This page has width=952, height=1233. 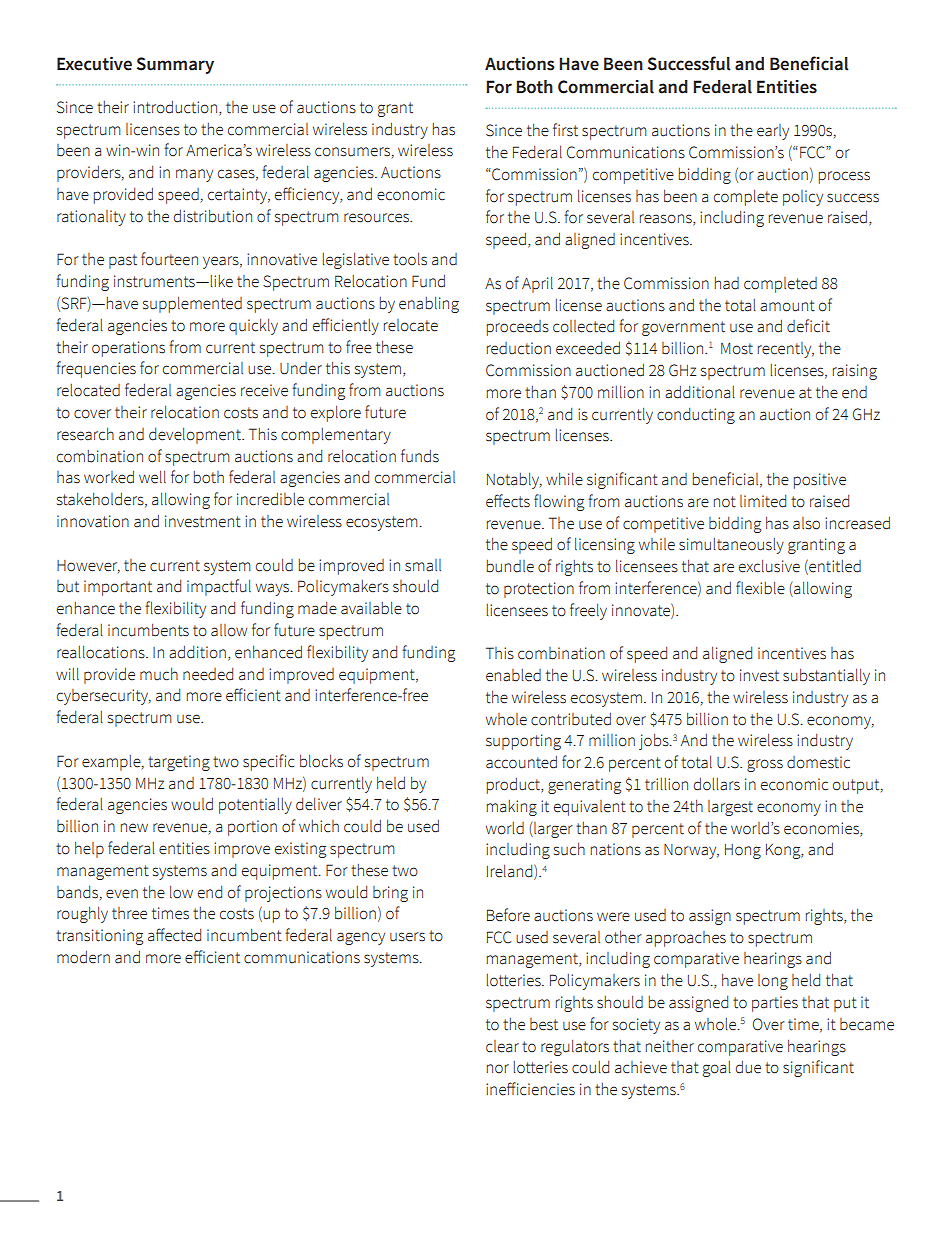 I want to click on early, so click(x=773, y=132).
